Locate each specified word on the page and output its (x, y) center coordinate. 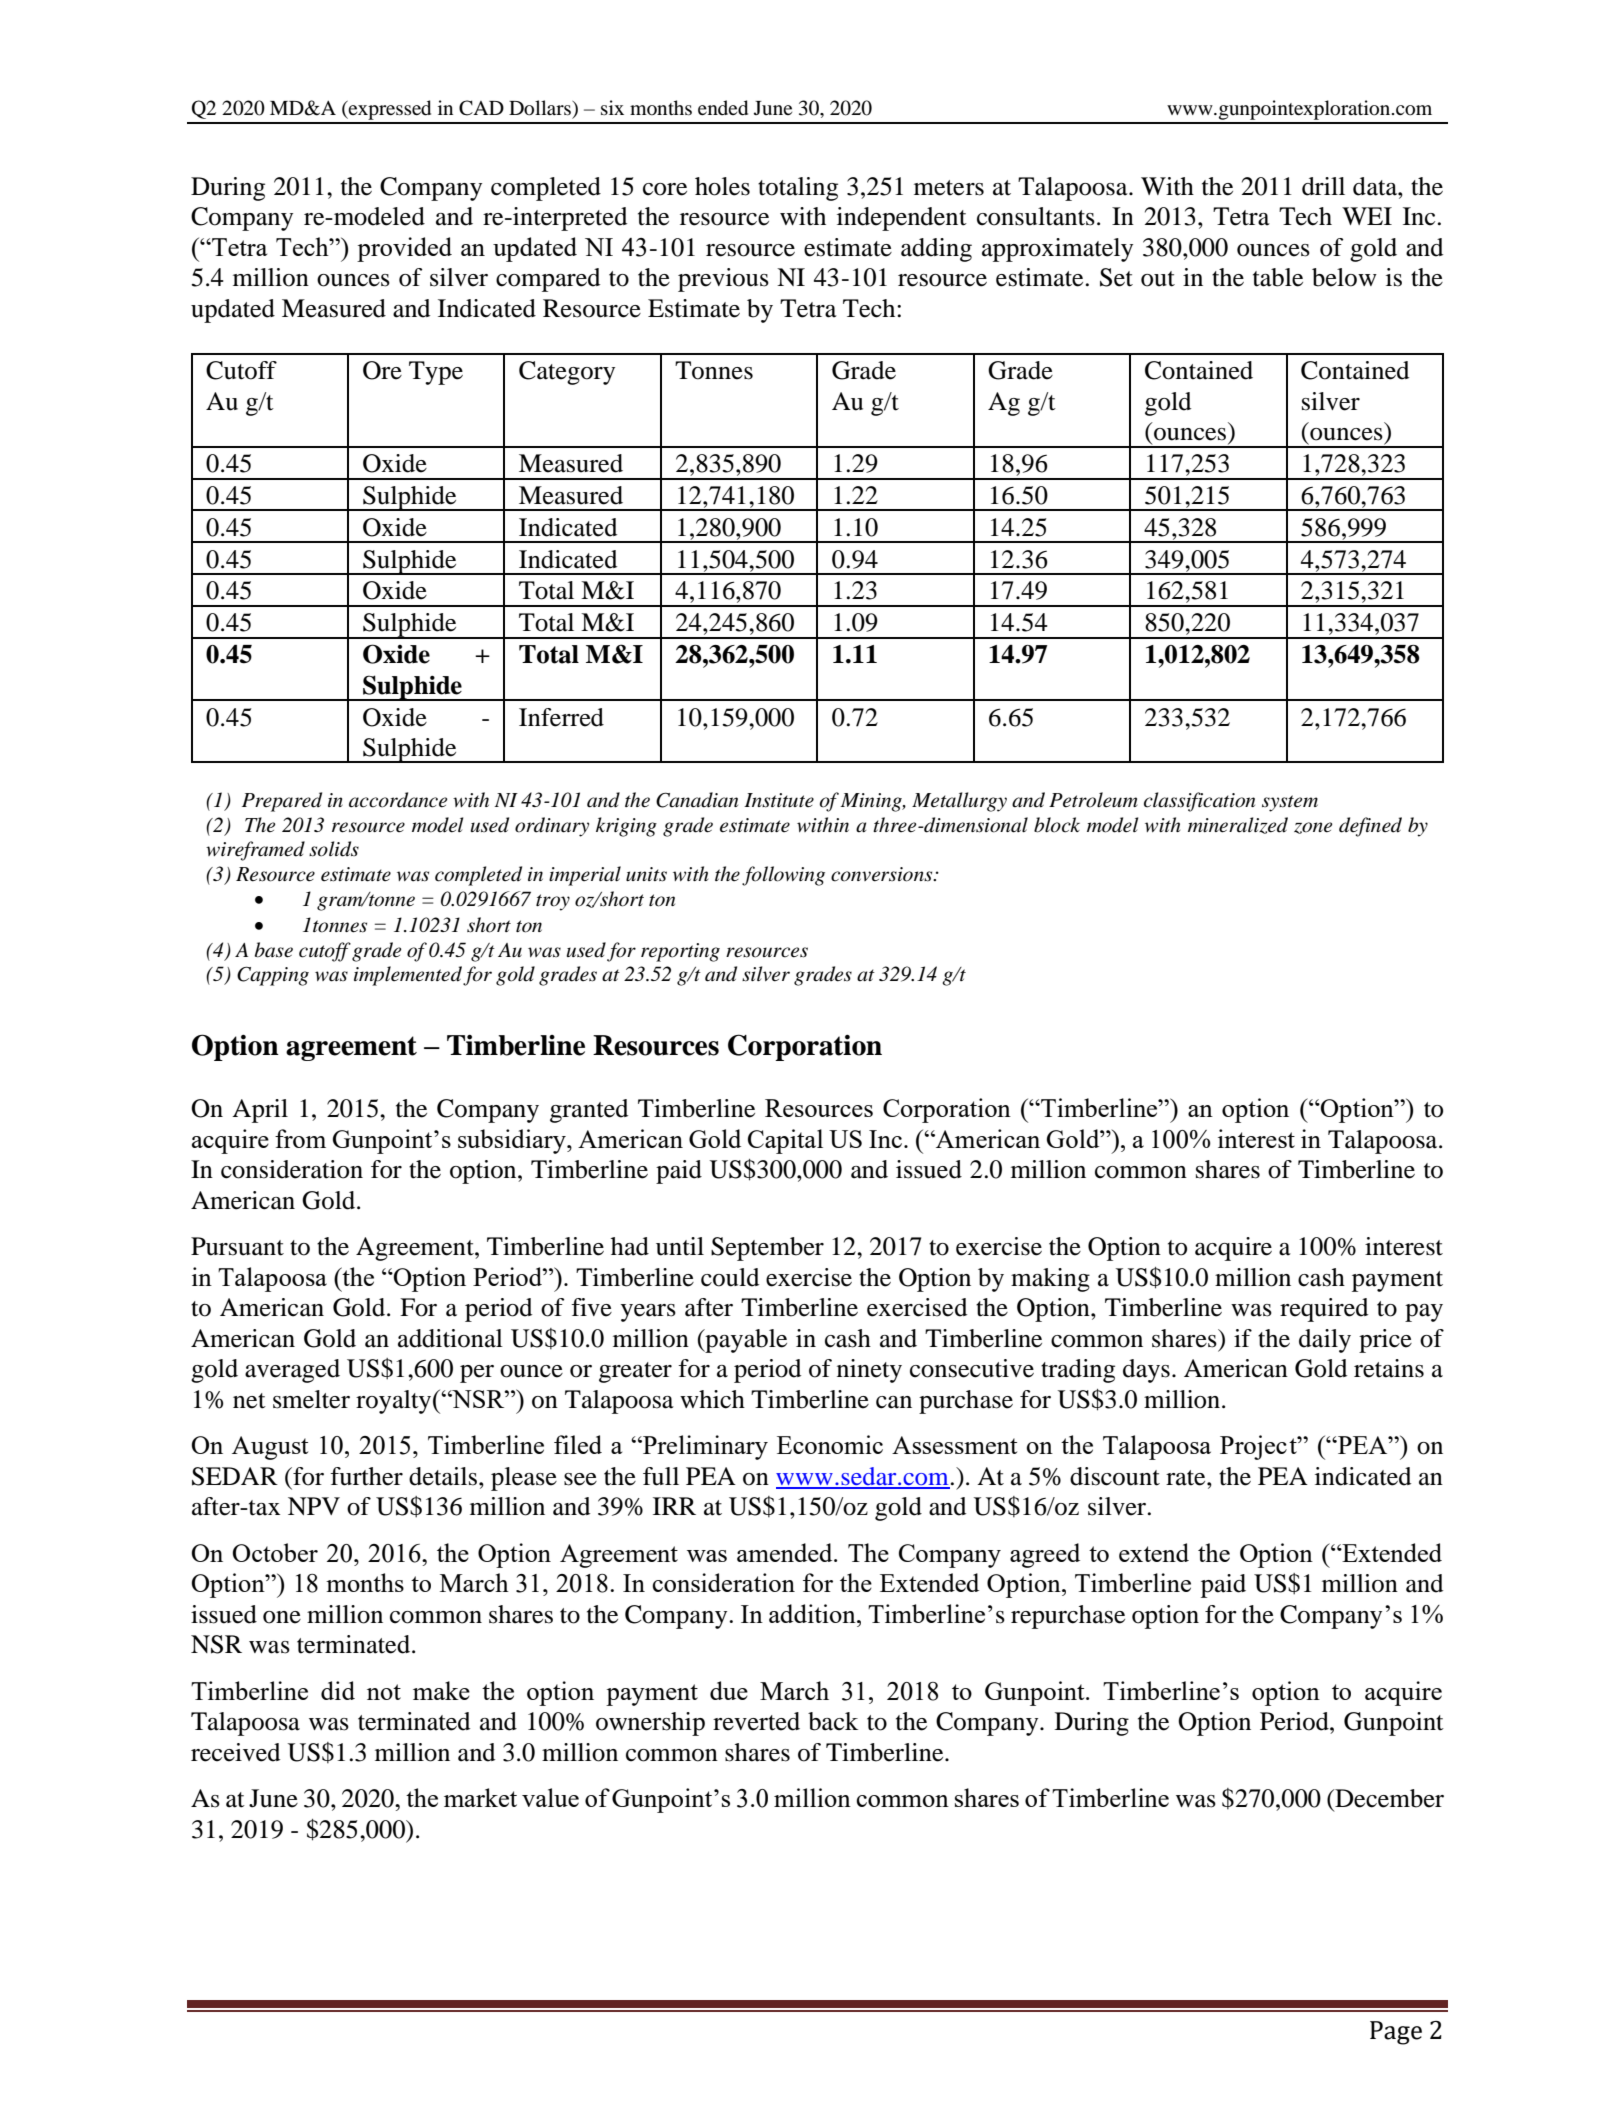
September (767, 1249)
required (1324, 1310)
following (783, 876)
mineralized (1238, 825)
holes (722, 186)
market (480, 1797)
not (384, 1692)
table (1278, 277)
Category (567, 373)
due (729, 1690)
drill (1323, 186)
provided (404, 249)
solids (334, 849)
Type (436, 373)
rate (1187, 1478)
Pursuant (237, 1246)
